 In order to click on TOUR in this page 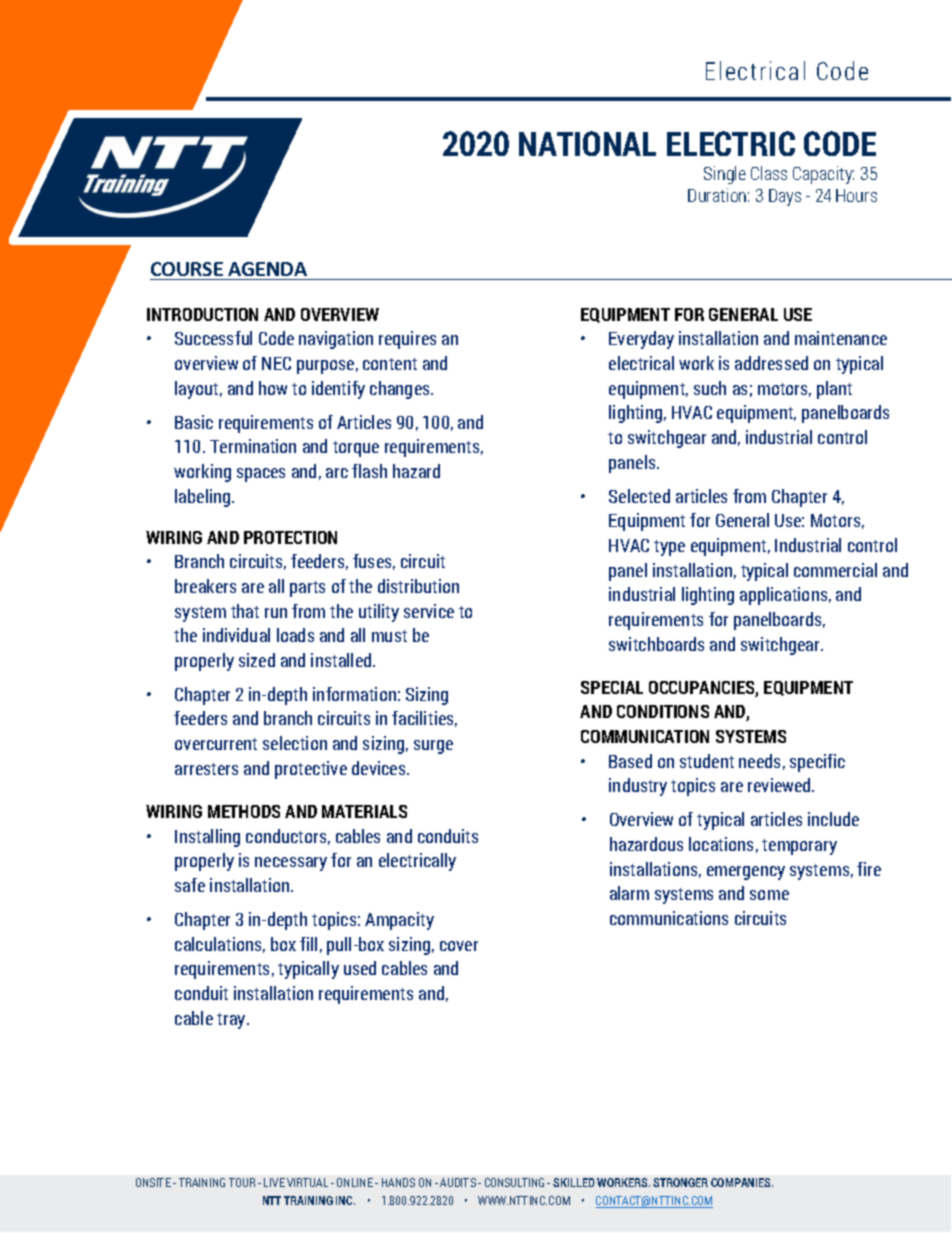, I will do `click(242, 1182)`.
